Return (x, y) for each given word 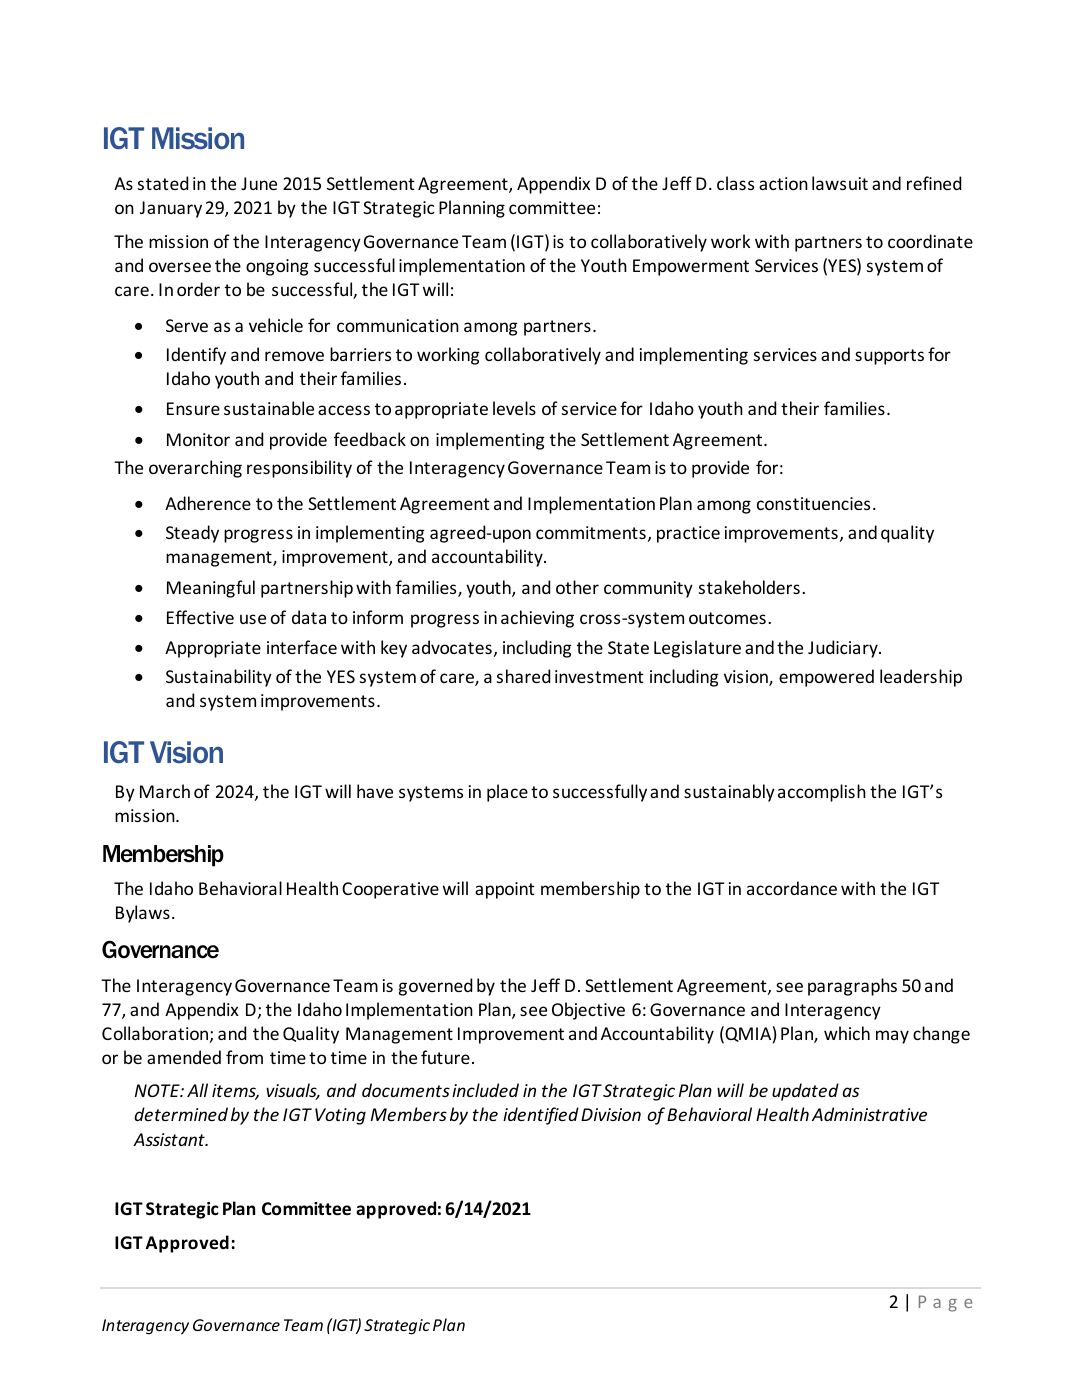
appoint (505, 890)
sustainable (269, 408)
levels (514, 408)
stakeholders (749, 587)
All (197, 1090)
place (507, 793)
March (165, 791)
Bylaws (143, 914)
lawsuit (840, 183)
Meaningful (211, 589)
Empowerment (691, 267)
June (259, 183)
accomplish (822, 793)
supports (889, 357)
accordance (792, 888)
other (577, 587)
